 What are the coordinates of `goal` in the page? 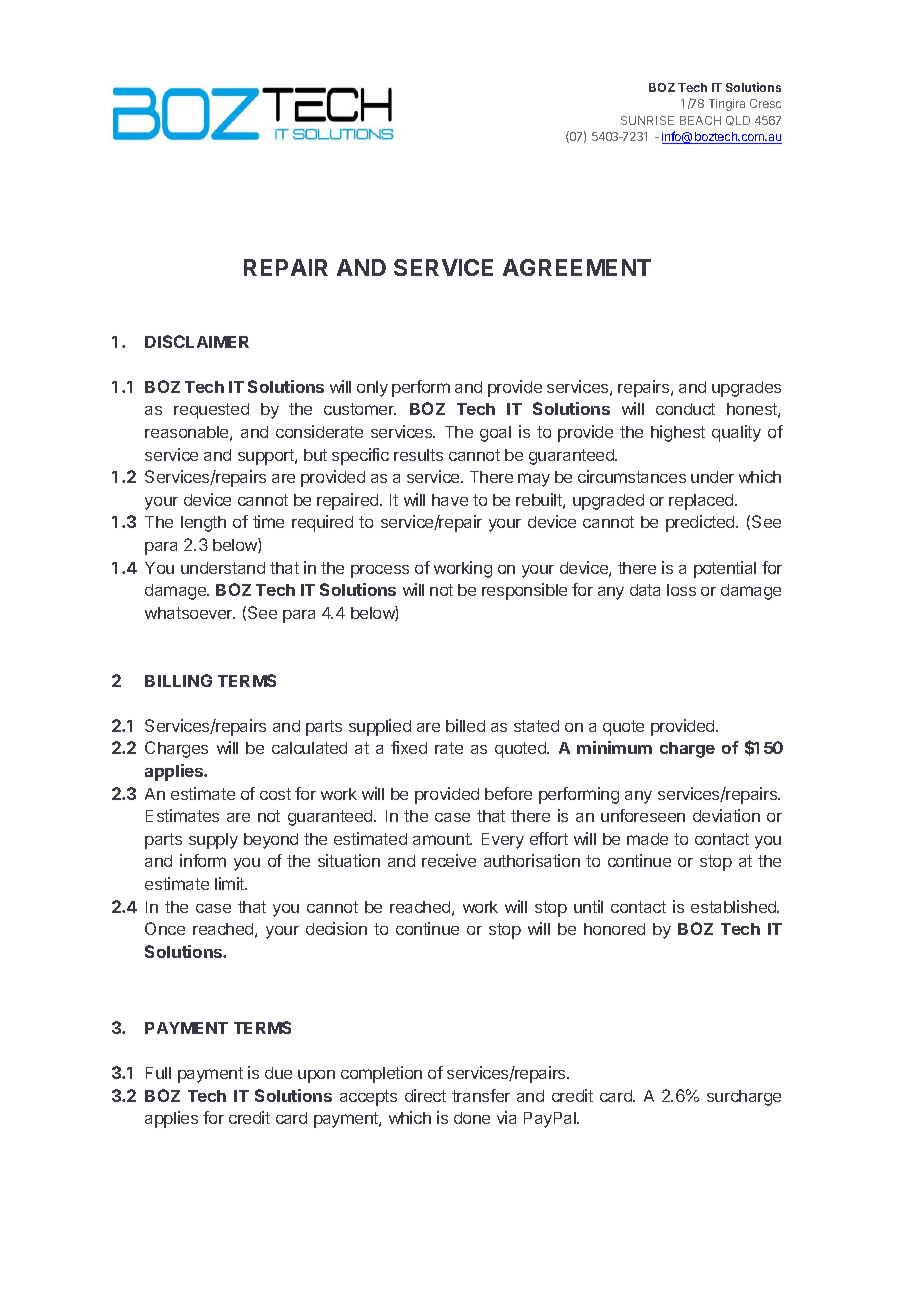 It's located at (495, 434).
